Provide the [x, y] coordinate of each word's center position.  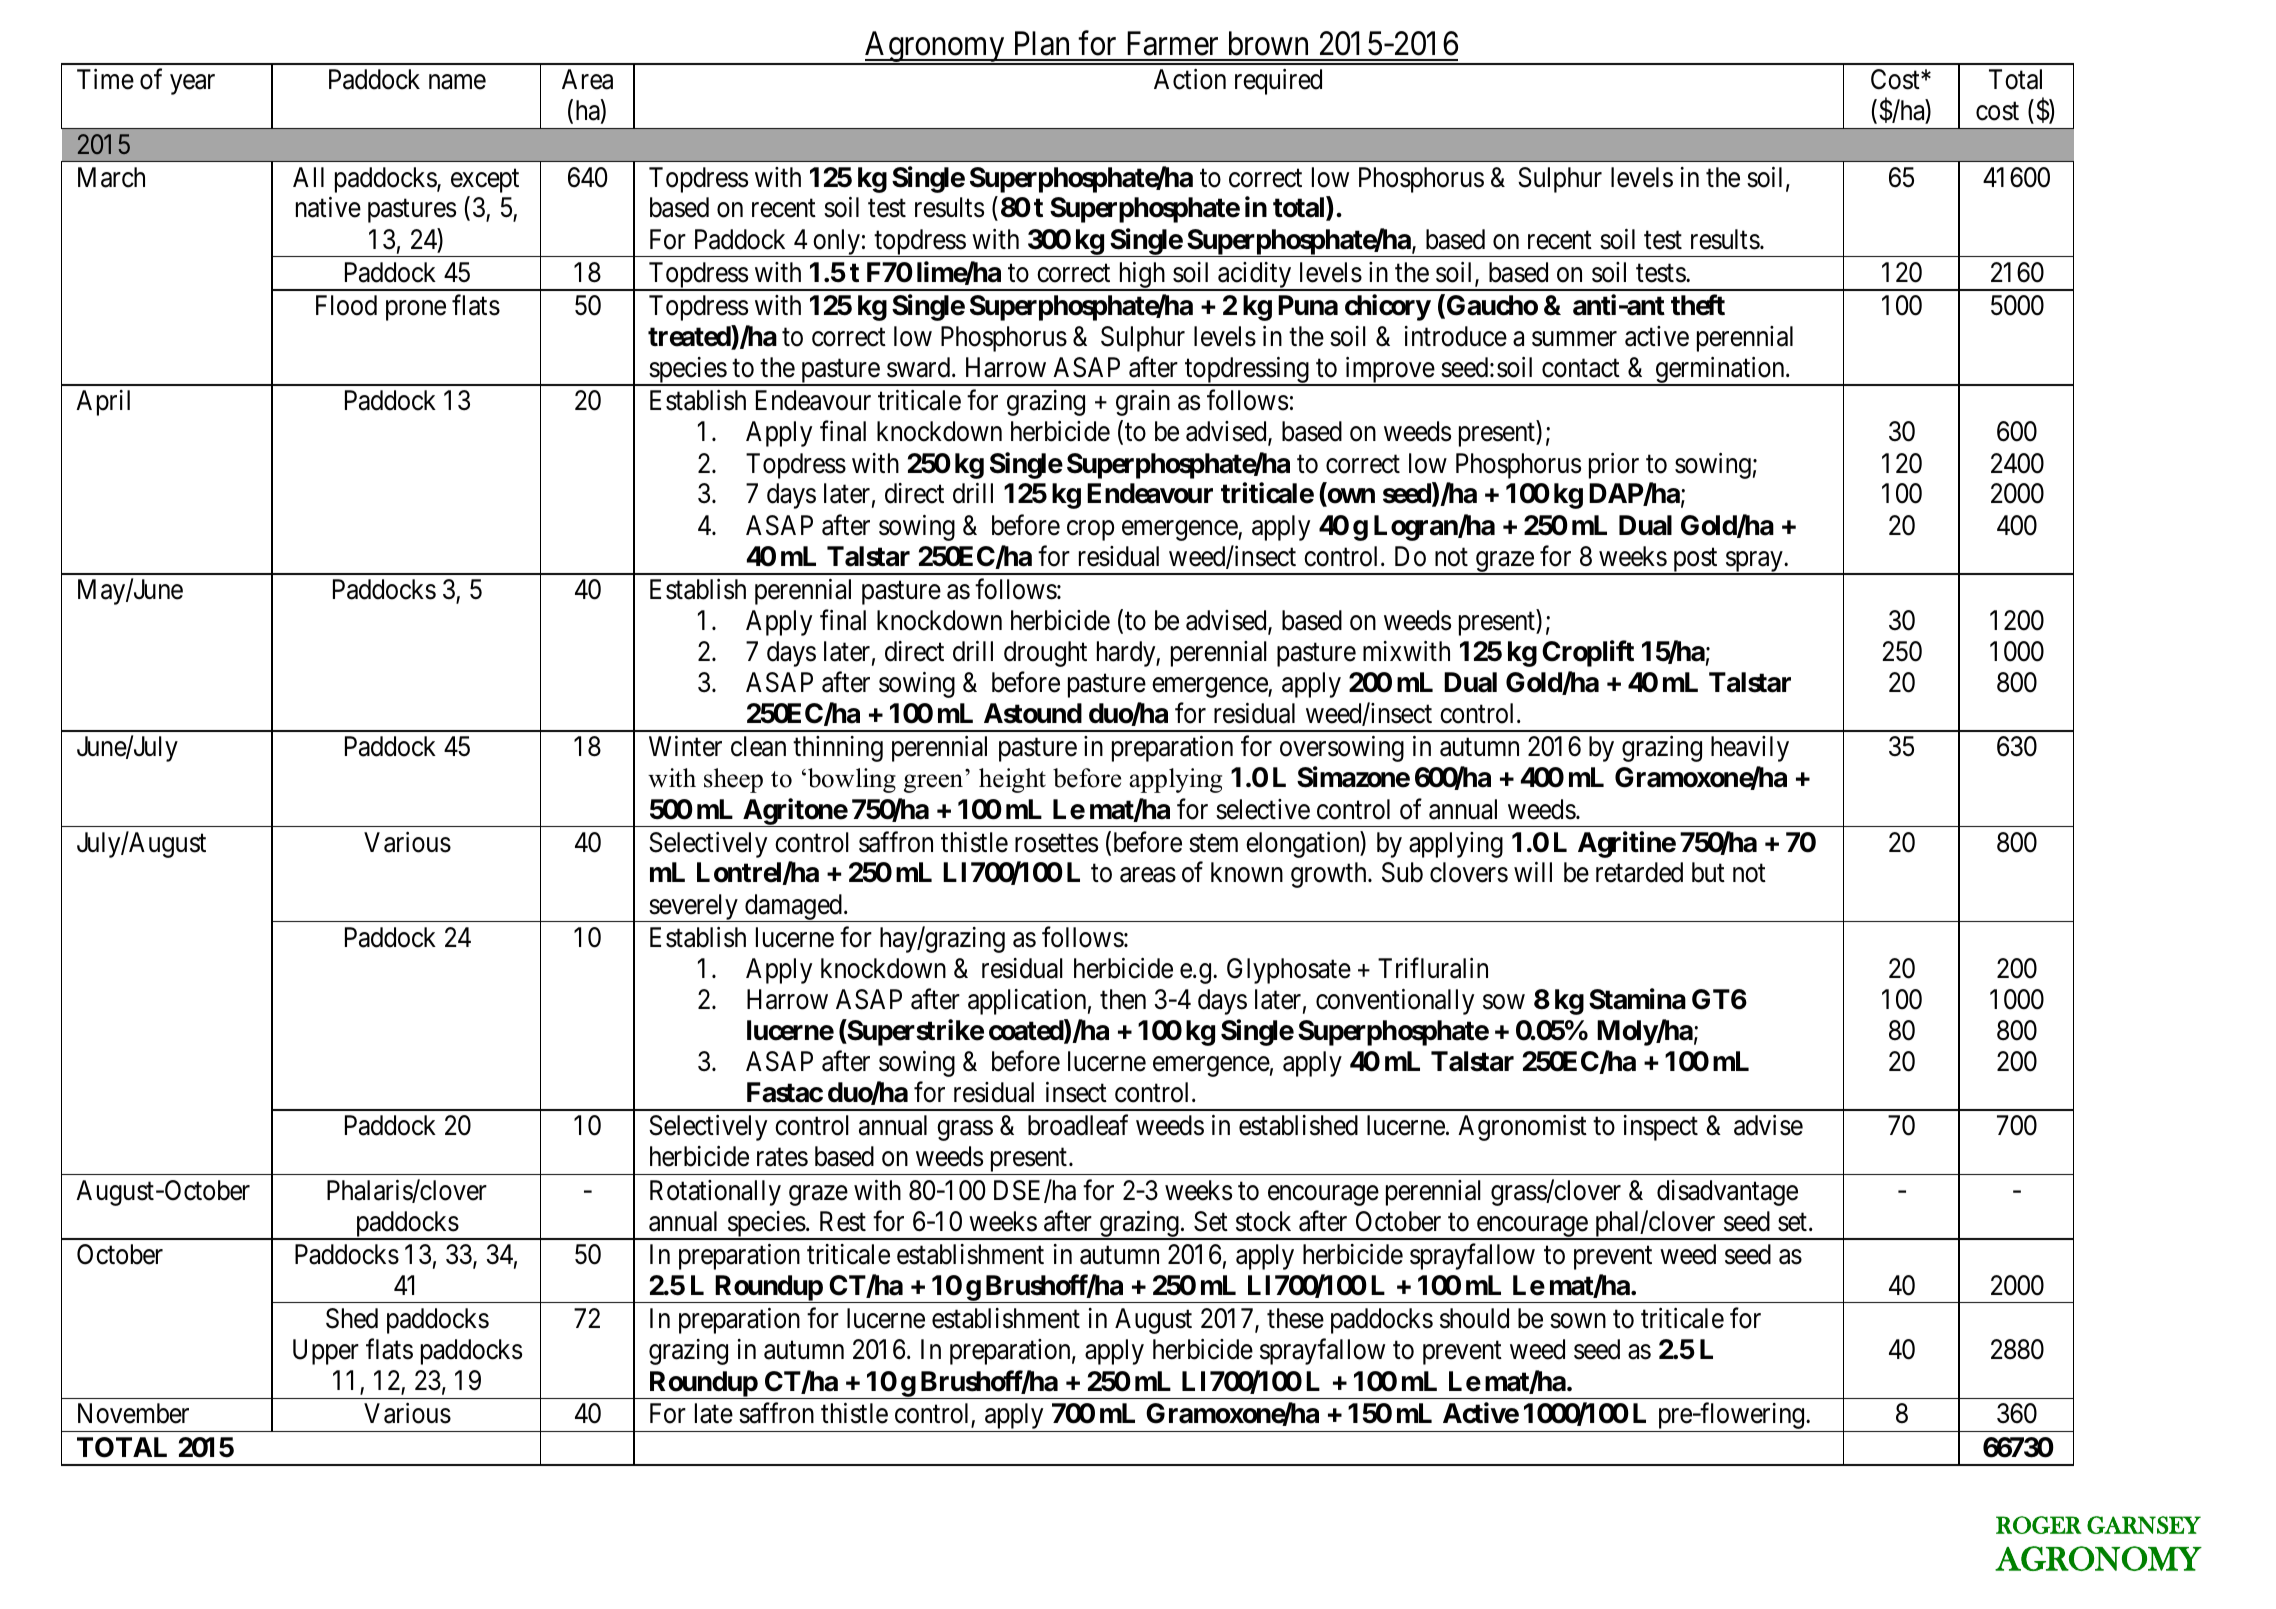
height [1012, 780]
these [1295, 1318]
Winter [685, 746]
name [457, 82]
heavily [1750, 749]
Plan [1042, 43]
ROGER [2039, 1525]
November [133, 1413]
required [1278, 82]
